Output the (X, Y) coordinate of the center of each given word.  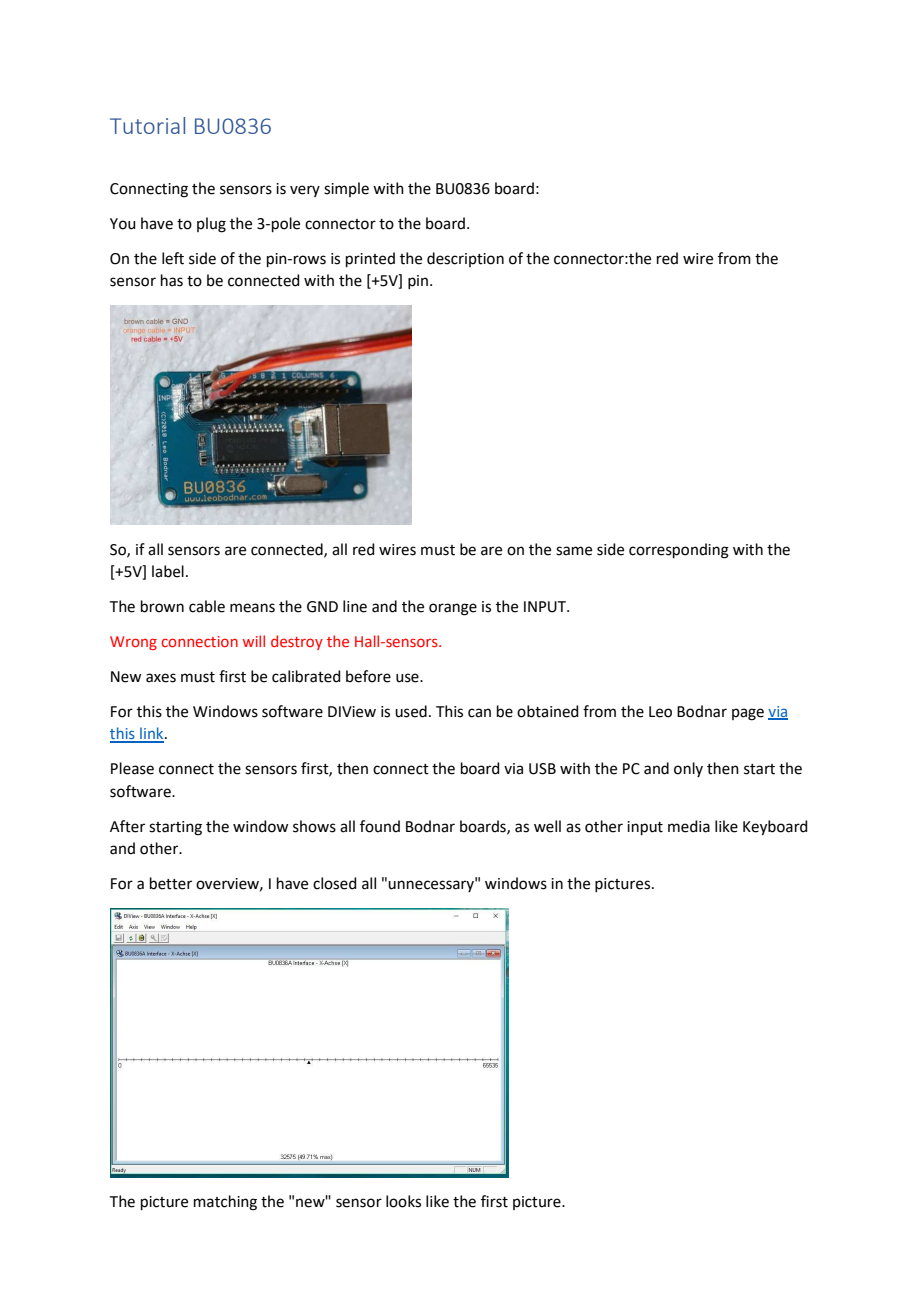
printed (370, 259)
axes (161, 678)
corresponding (679, 551)
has (172, 280)
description (465, 259)
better (171, 883)
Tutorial (147, 125)
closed (335, 883)
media (689, 826)
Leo (660, 712)
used (411, 711)
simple (346, 189)
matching (225, 1203)
